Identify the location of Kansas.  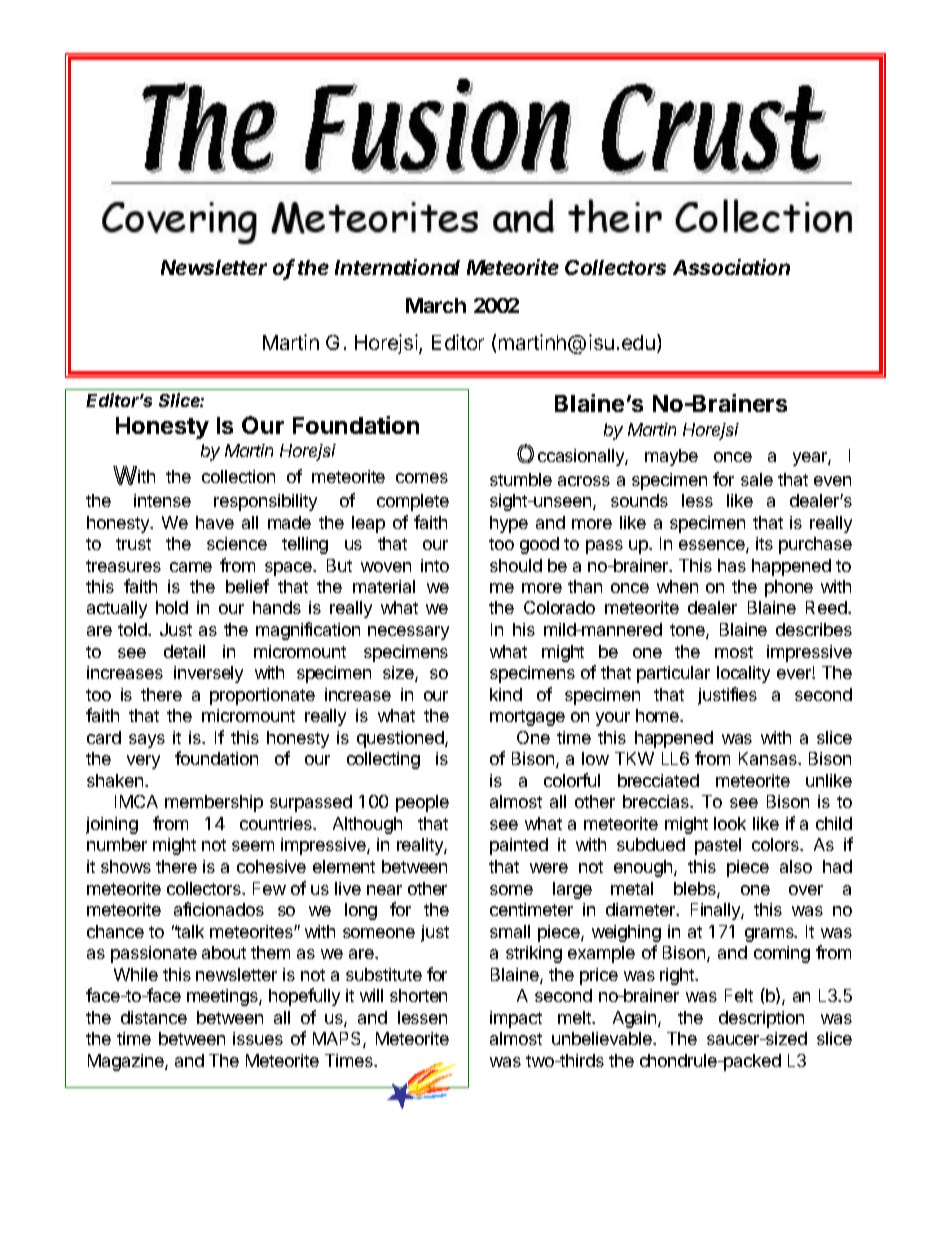
(769, 758).
